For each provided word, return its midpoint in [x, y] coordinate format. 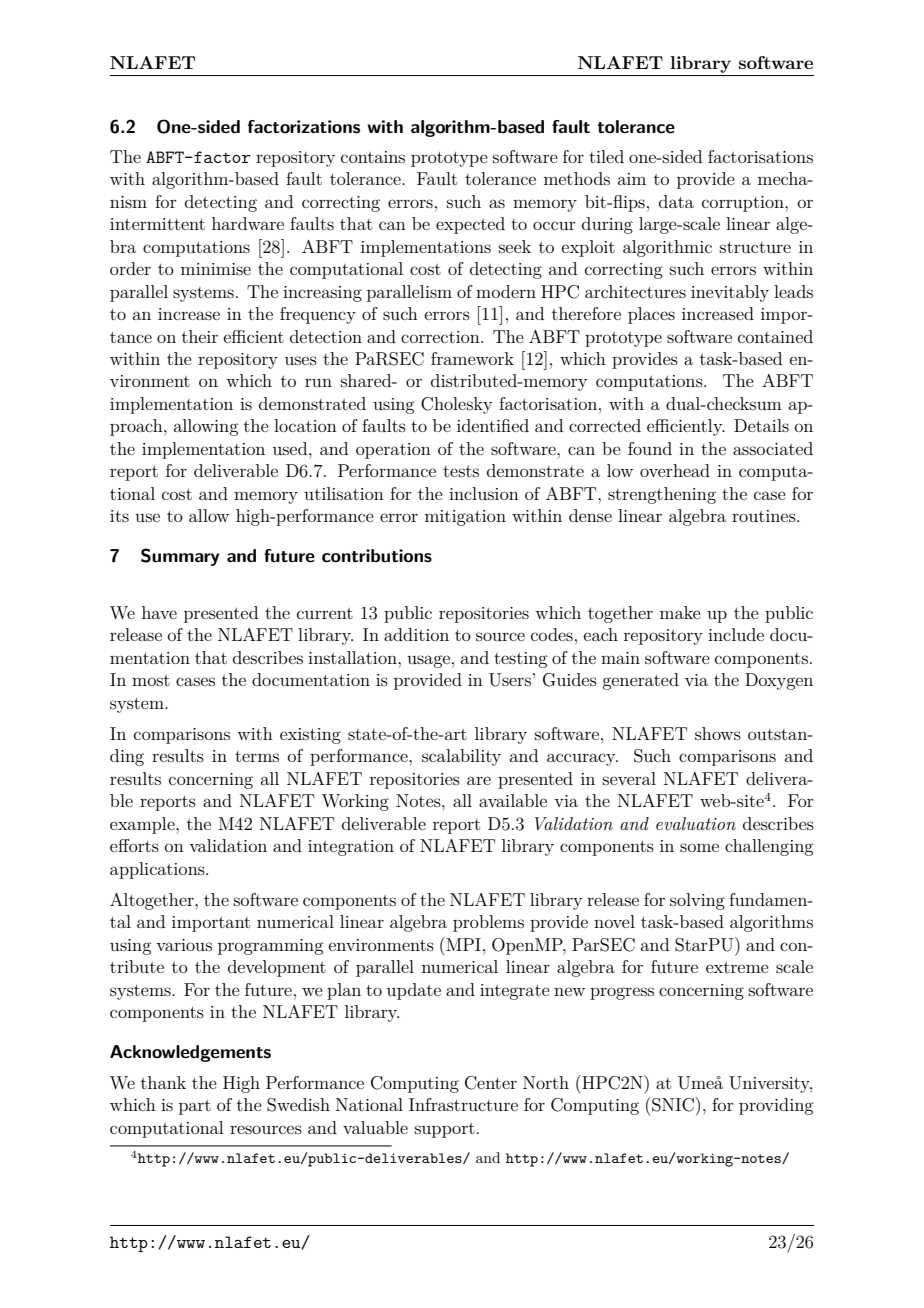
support [445, 1130]
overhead [675, 470]
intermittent [157, 224]
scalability [461, 757]
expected [470, 225]
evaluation [696, 823]
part [195, 1107]
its [119, 516]
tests [461, 471]
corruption [744, 204]
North [546, 1082]
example [143, 825]
